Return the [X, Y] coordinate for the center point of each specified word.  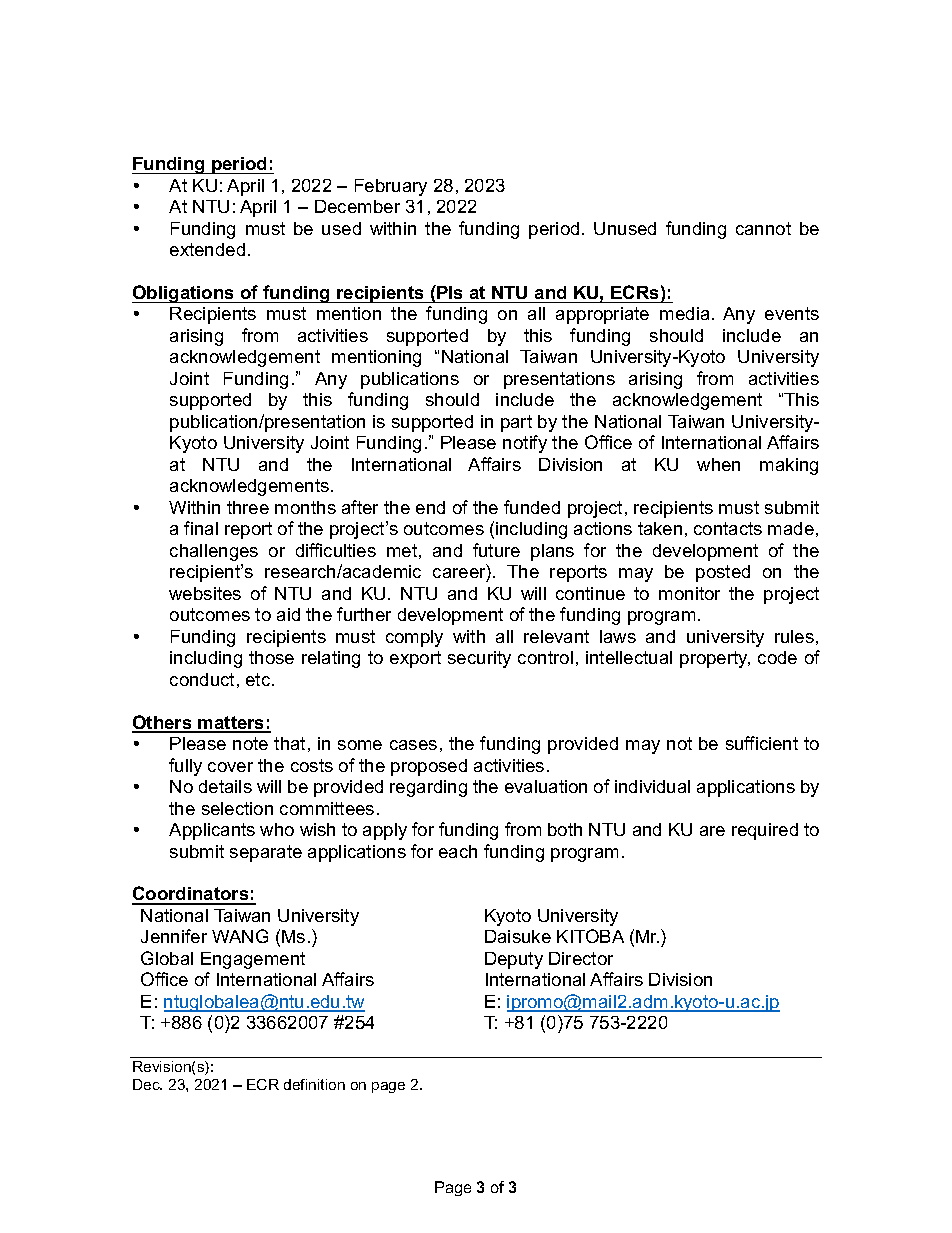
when [718, 464]
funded [532, 507]
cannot [763, 228]
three [248, 507]
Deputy [514, 960]
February [391, 187]
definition [314, 1084]
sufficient [762, 743]
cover [230, 767]
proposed [429, 767]
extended [207, 249]
